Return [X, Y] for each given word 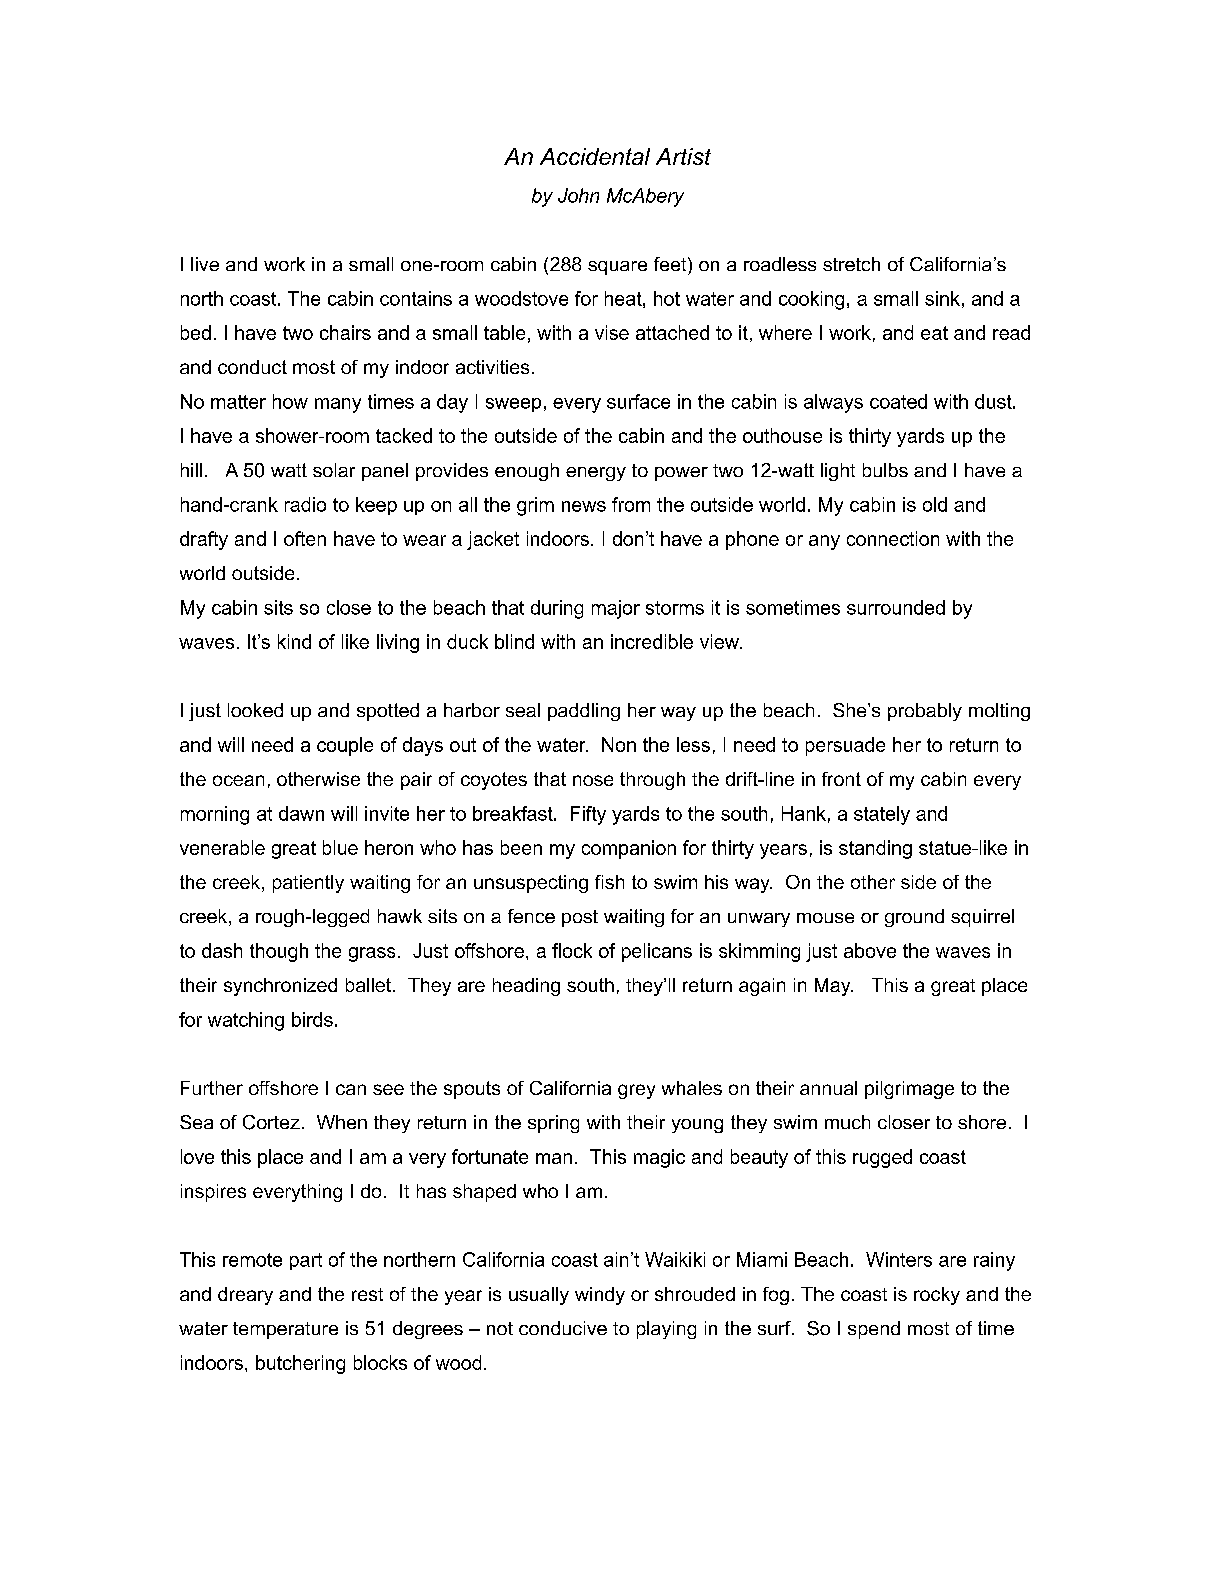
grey [636, 1091]
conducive [563, 1328]
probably [925, 712]
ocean [238, 780]
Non [619, 744]
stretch [851, 264]
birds [312, 1019]
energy [596, 474]
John [578, 195]
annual [828, 1088]
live [205, 264]
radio [305, 504]
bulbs [885, 470]
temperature [285, 1330]
